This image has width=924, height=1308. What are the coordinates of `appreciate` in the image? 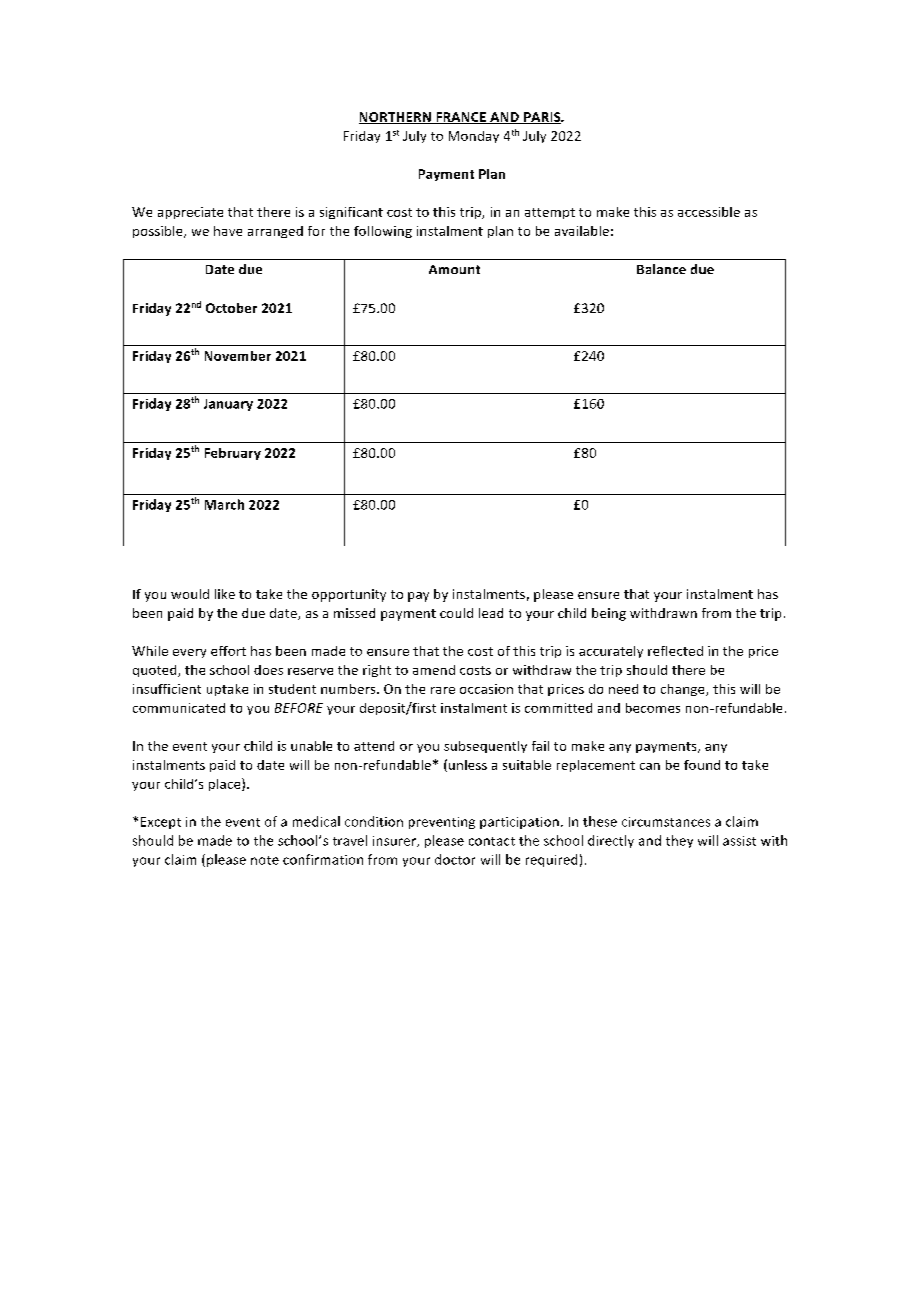 It's located at (190, 213).
